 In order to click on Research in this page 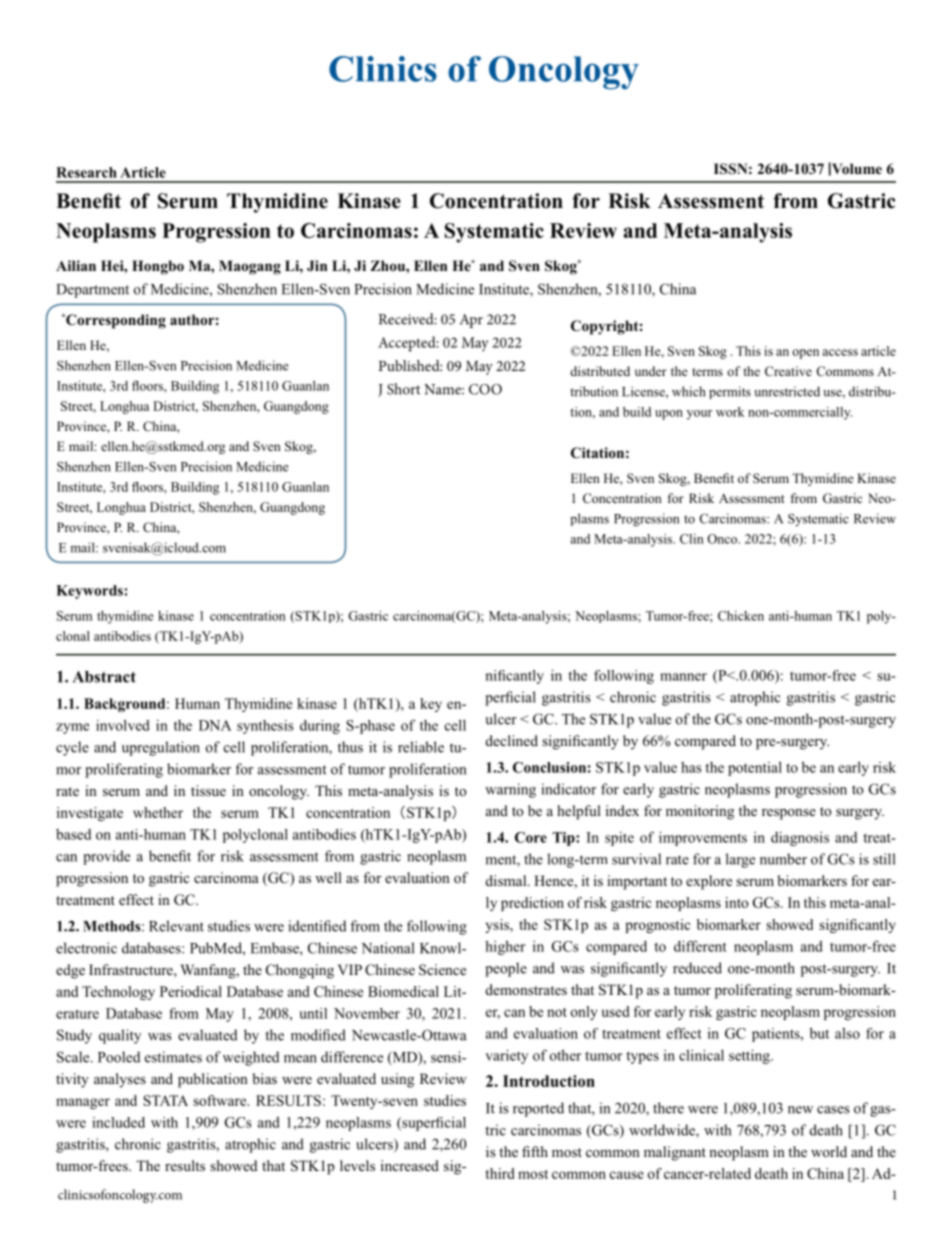, I will do `click(86, 172)`.
